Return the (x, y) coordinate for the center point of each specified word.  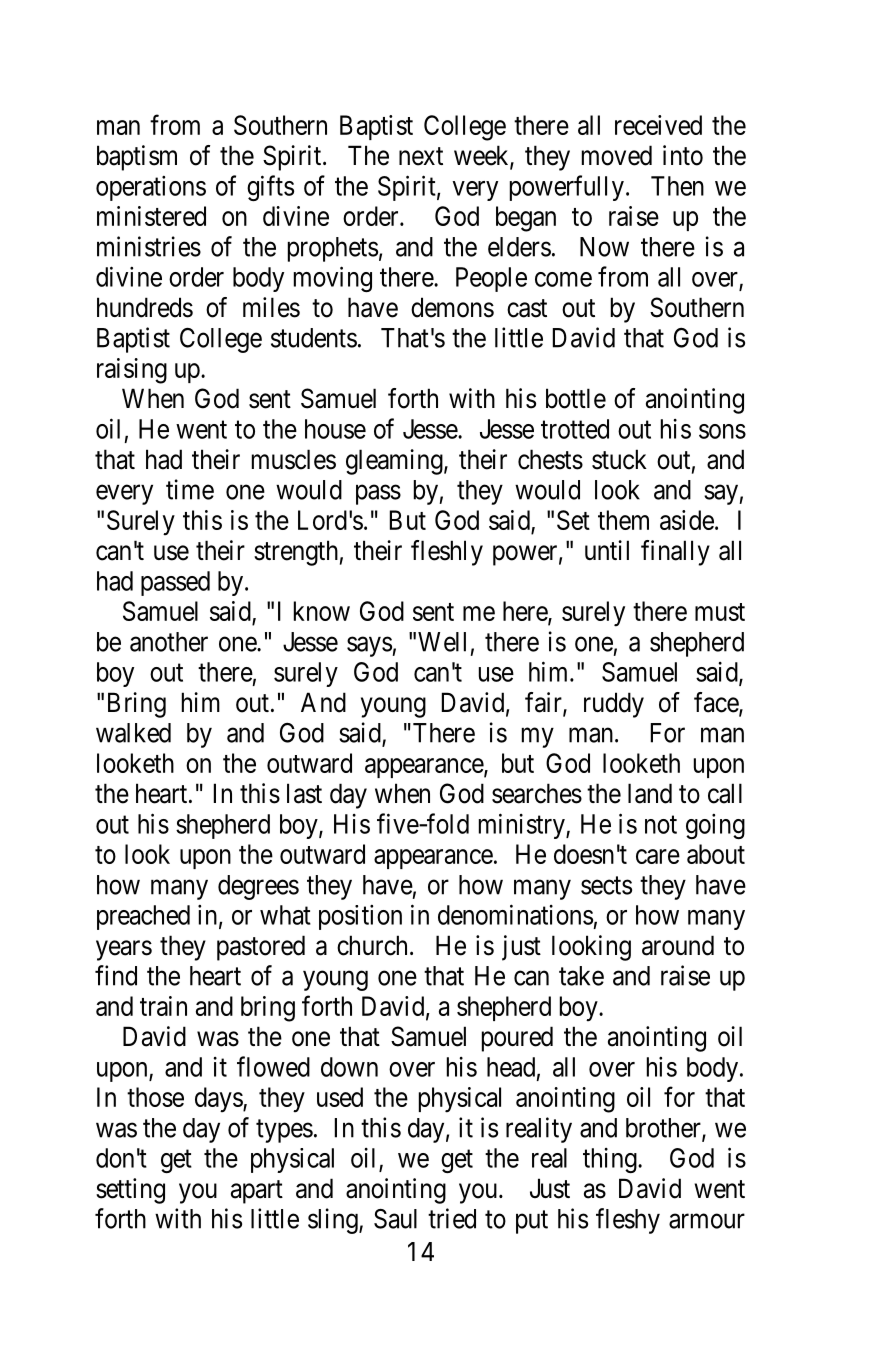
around (678, 945)
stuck (619, 459)
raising (132, 371)
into (683, 155)
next (421, 156)
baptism (137, 158)
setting (130, 1191)
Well (442, 642)
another (169, 642)
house (335, 429)
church (372, 945)
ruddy (614, 705)
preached (143, 917)
